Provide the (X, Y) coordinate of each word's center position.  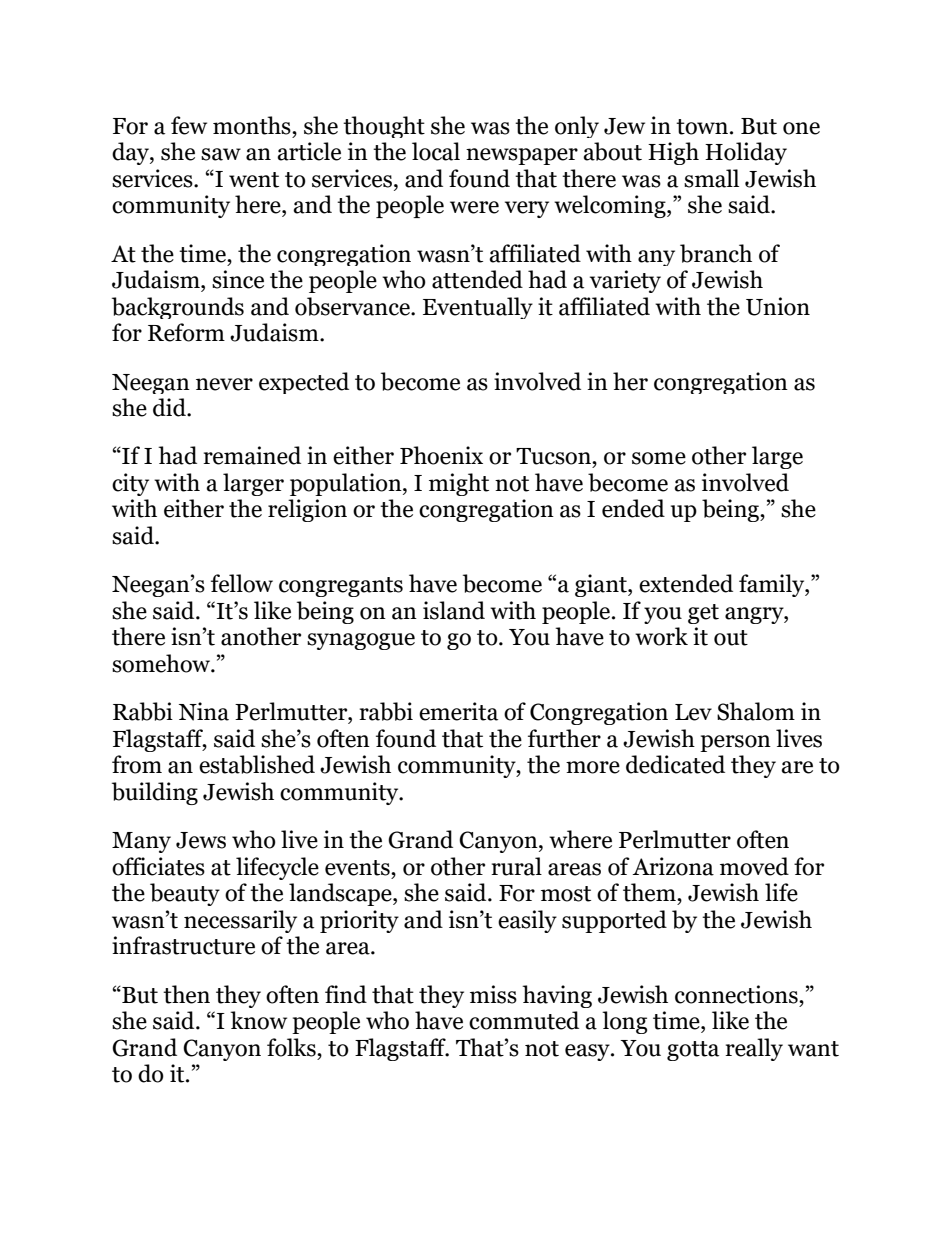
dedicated (675, 764)
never (224, 384)
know (258, 1020)
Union (778, 306)
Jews (201, 840)
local (436, 151)
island (454, 610)
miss (493, 994)
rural (516, 866)
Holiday (746, 153)
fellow (242, 583)
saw (221, 154)
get (703, 614)
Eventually (478, 308)
